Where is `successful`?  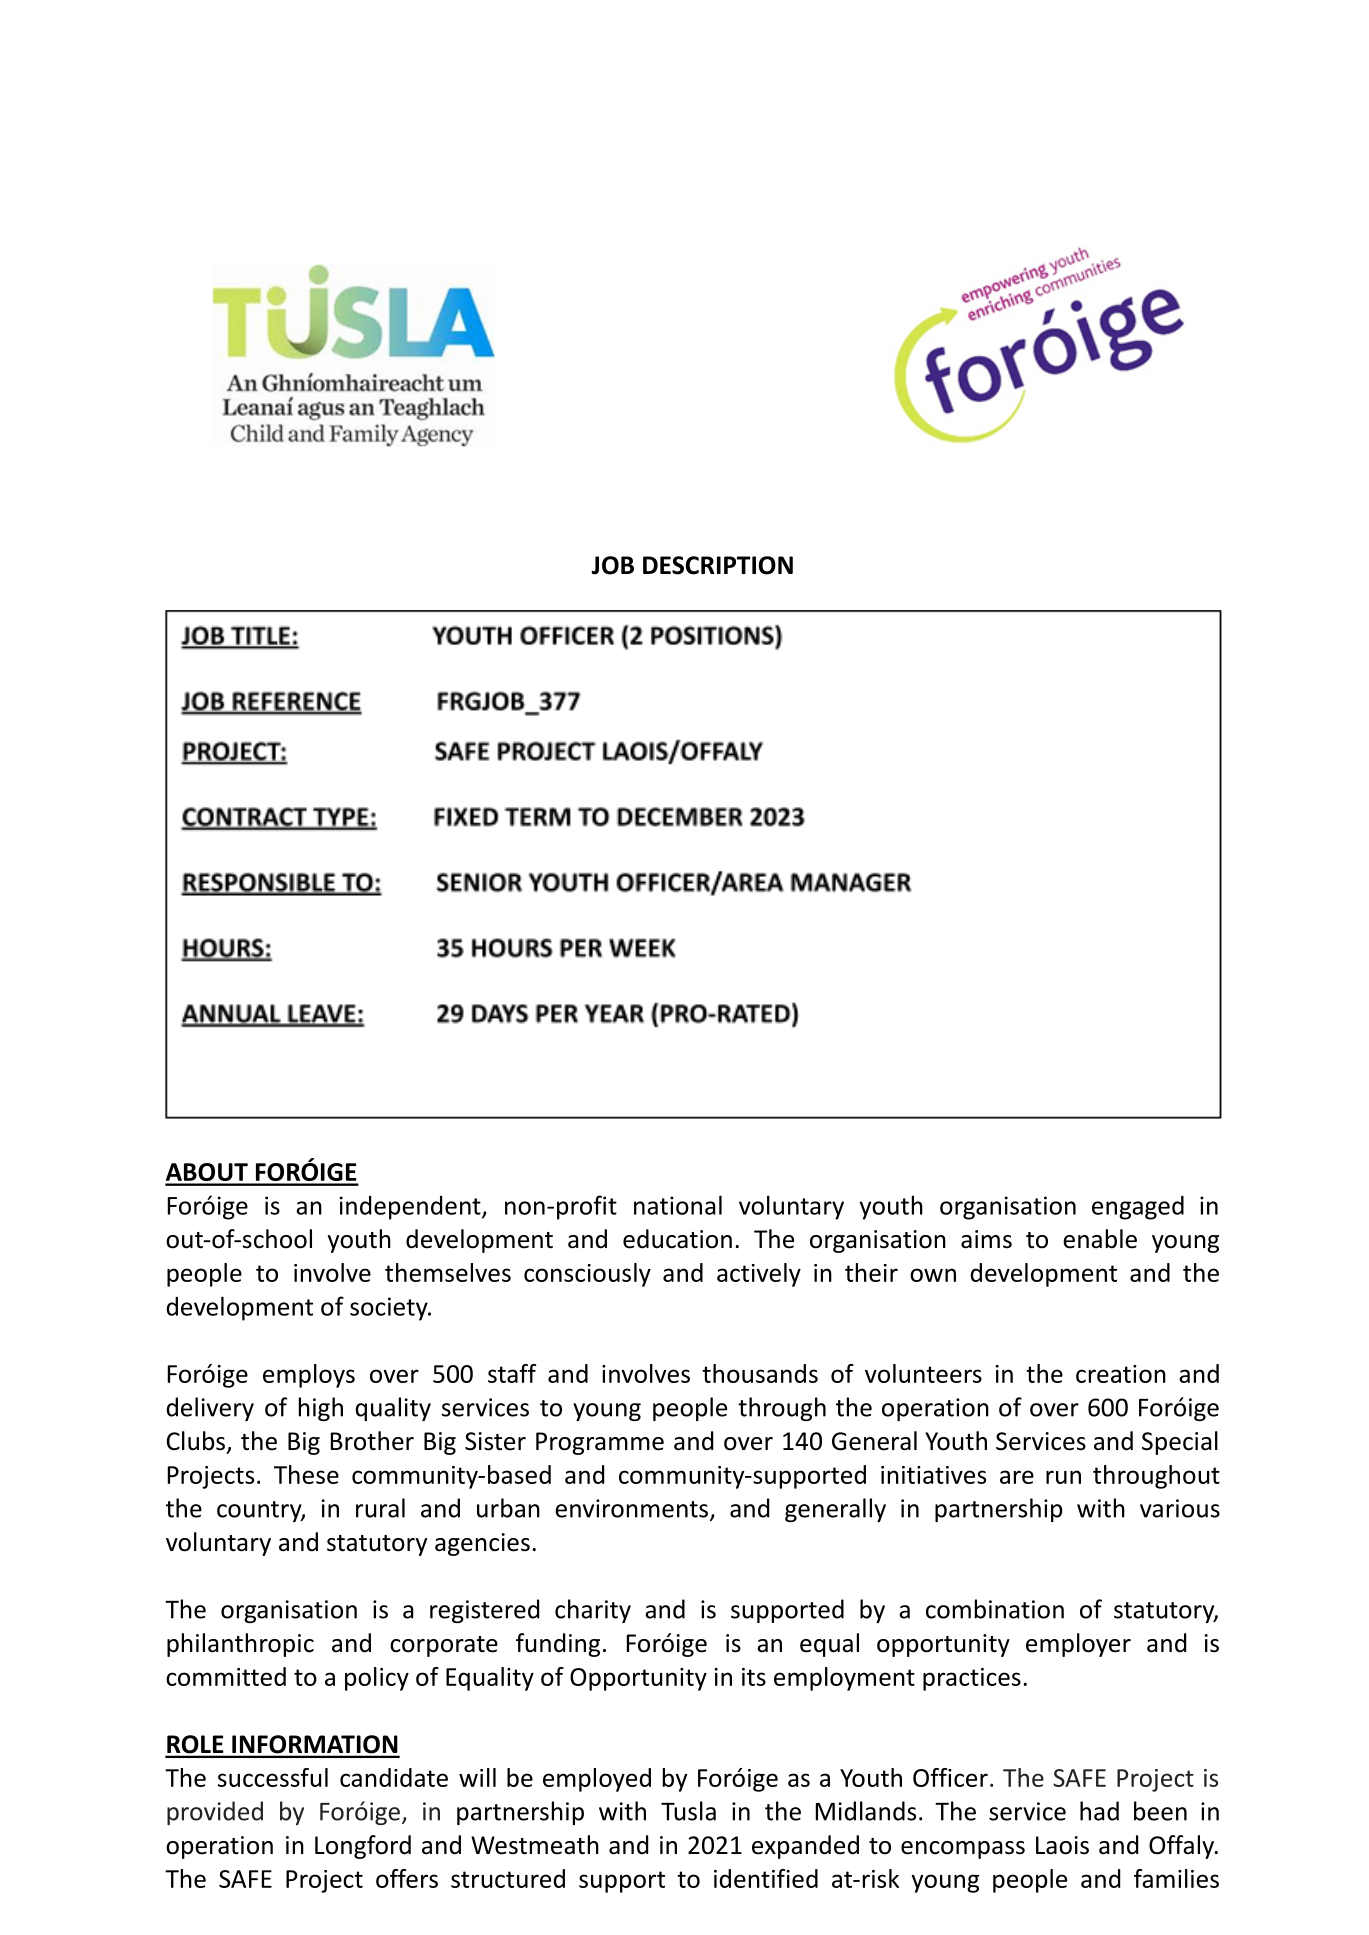
successful is located at coordinates (273, 1777).
